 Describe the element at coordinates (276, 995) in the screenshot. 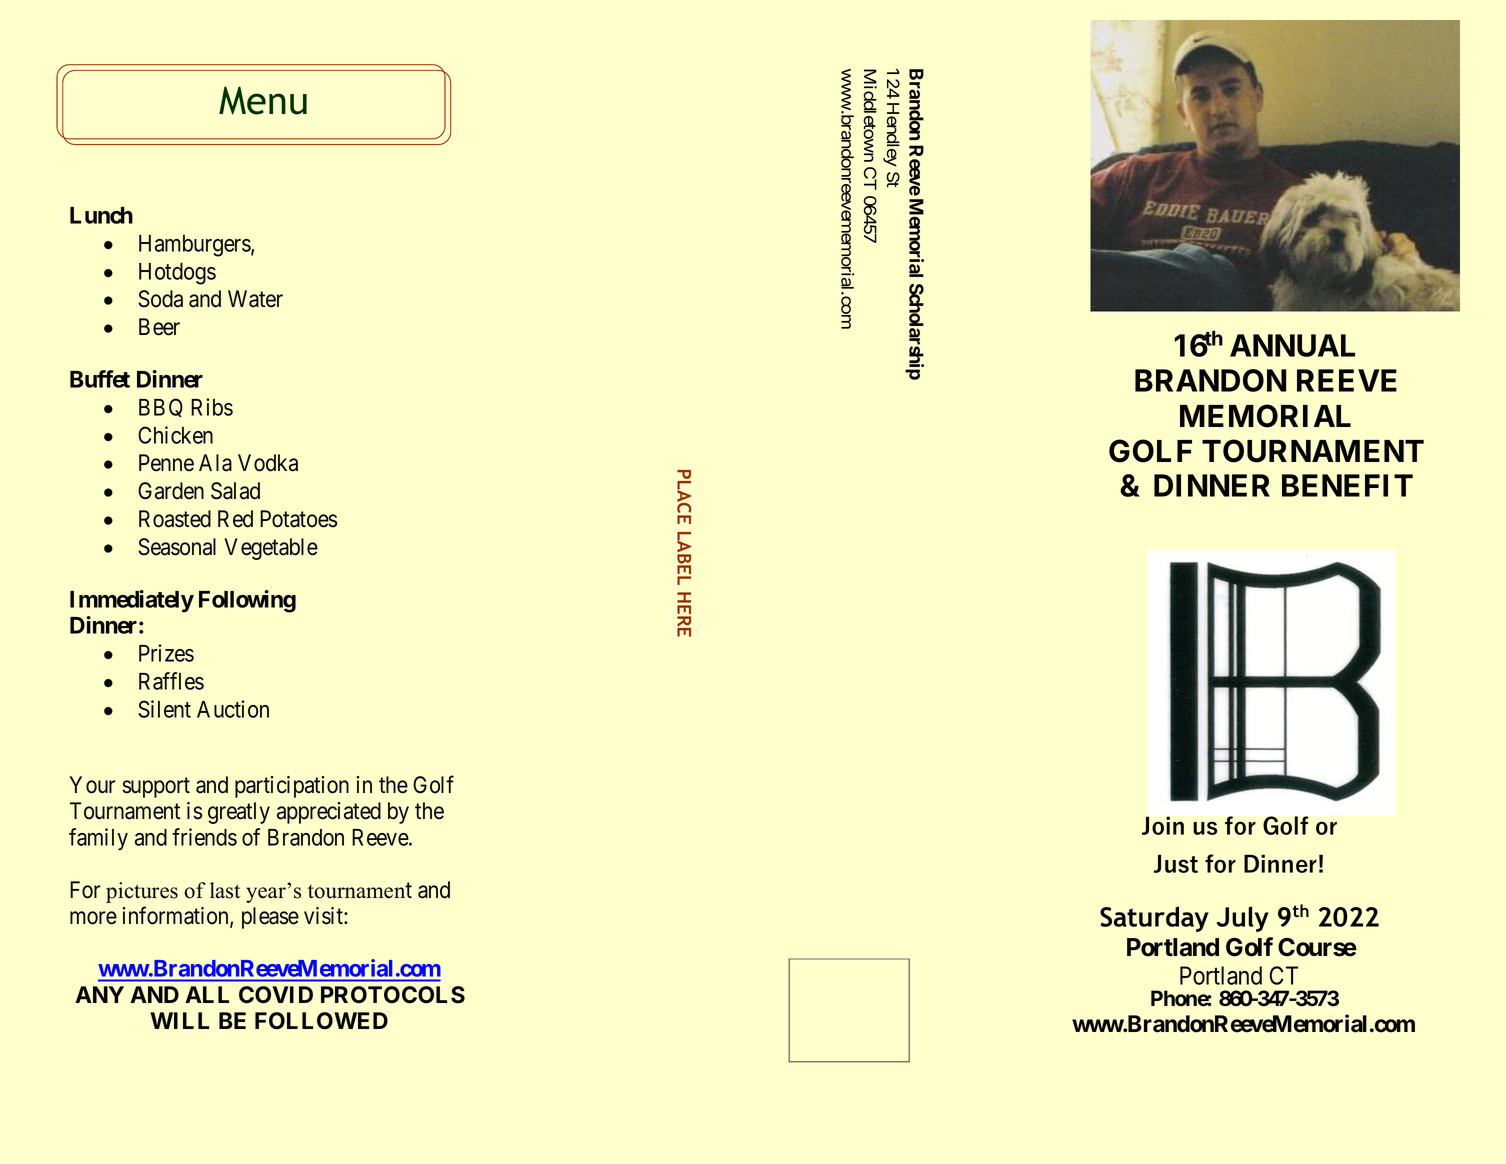

I see `COVID` at that location.
